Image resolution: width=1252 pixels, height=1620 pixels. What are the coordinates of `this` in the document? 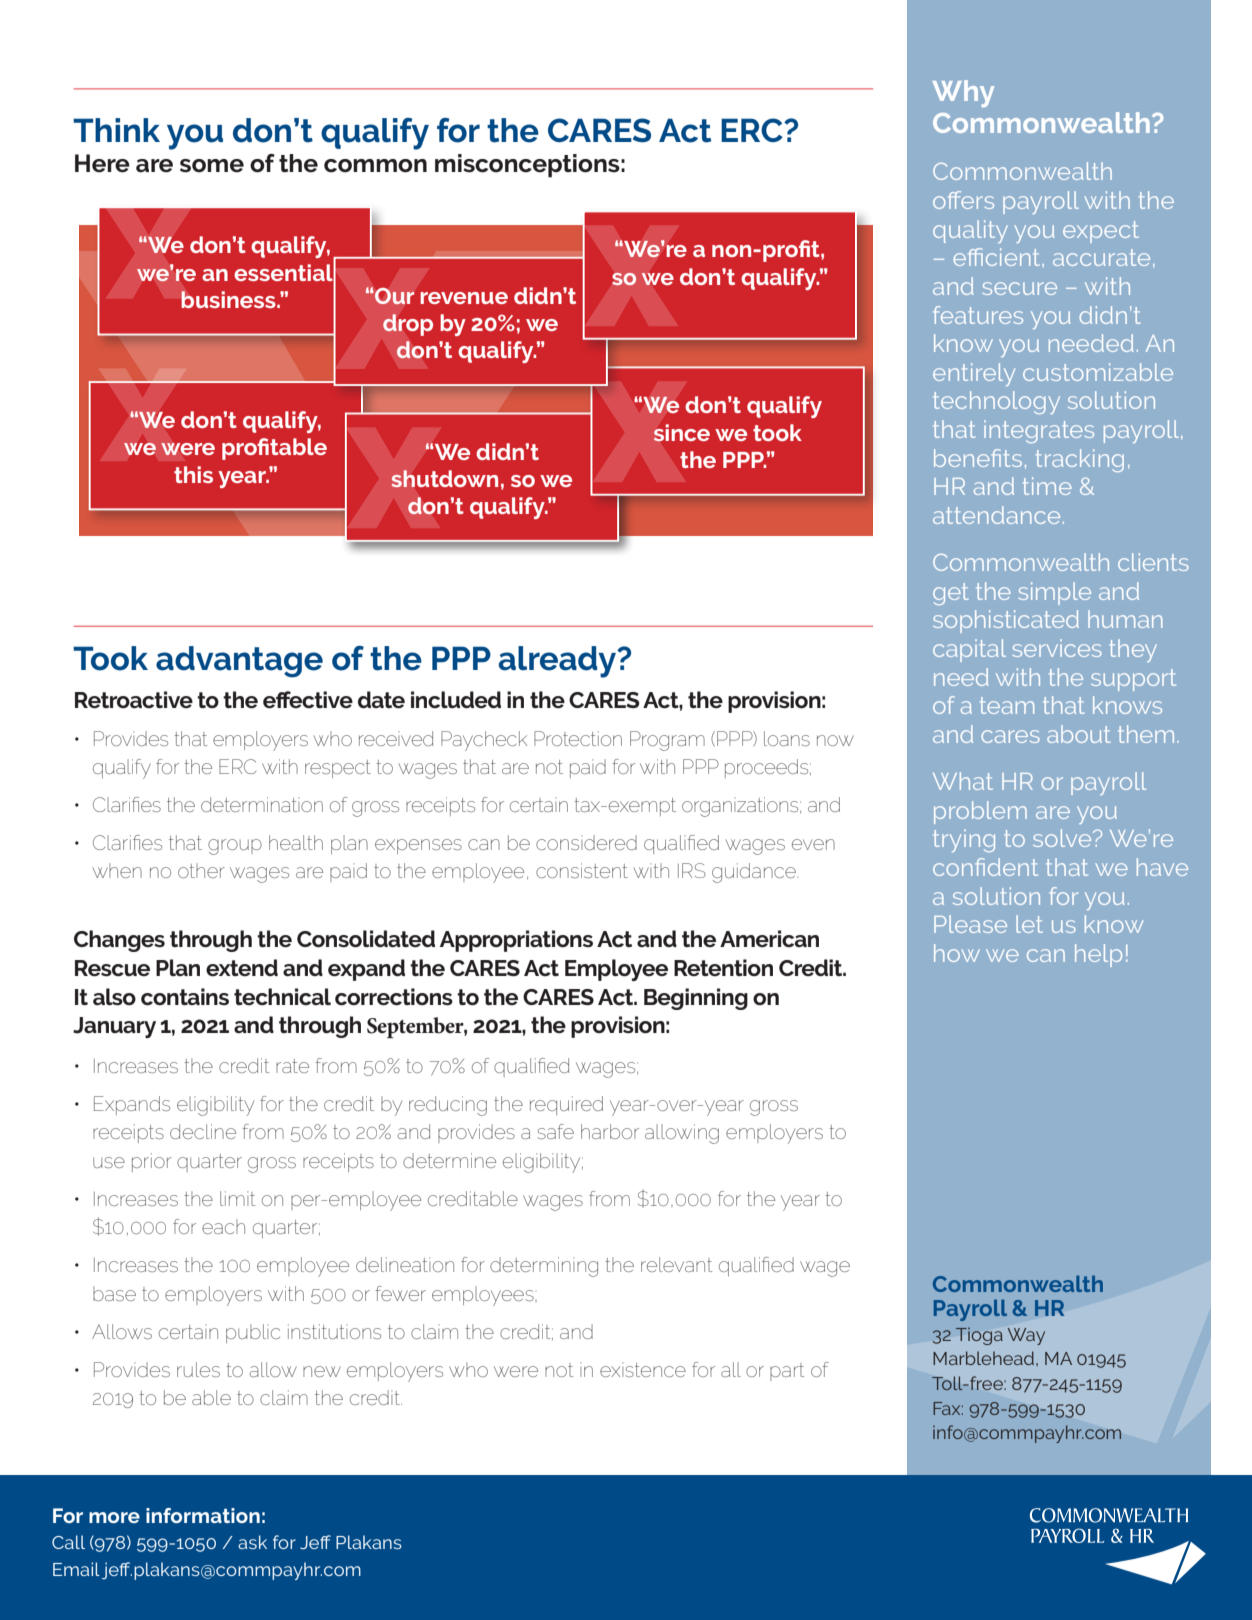 It's located at (193, 474).
